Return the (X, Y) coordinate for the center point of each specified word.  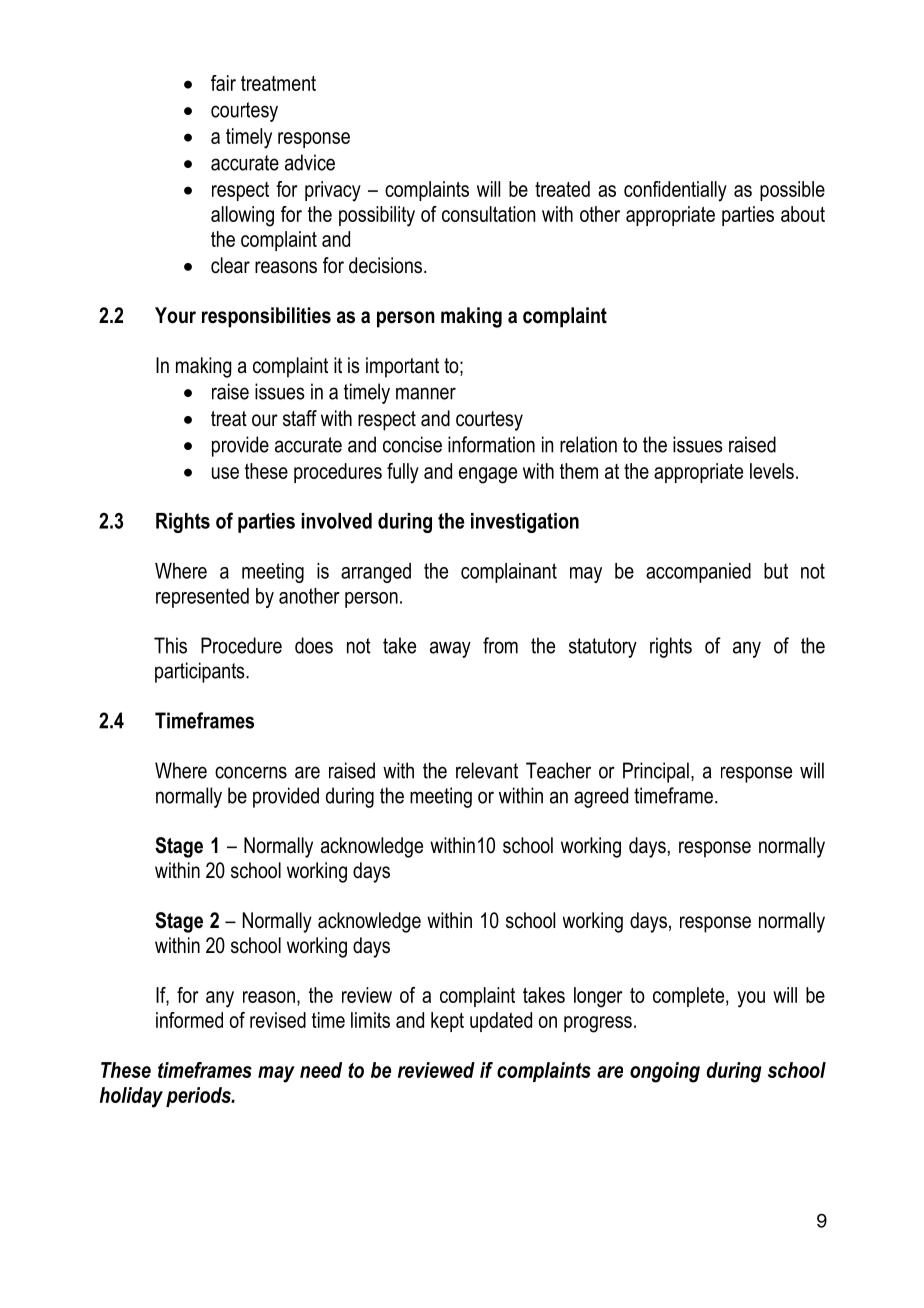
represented (202, 598)
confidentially (675, 191)
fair (223, 83)
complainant (509, 573)
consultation (488, 214)
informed (189, 1020)
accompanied (698, 573)
